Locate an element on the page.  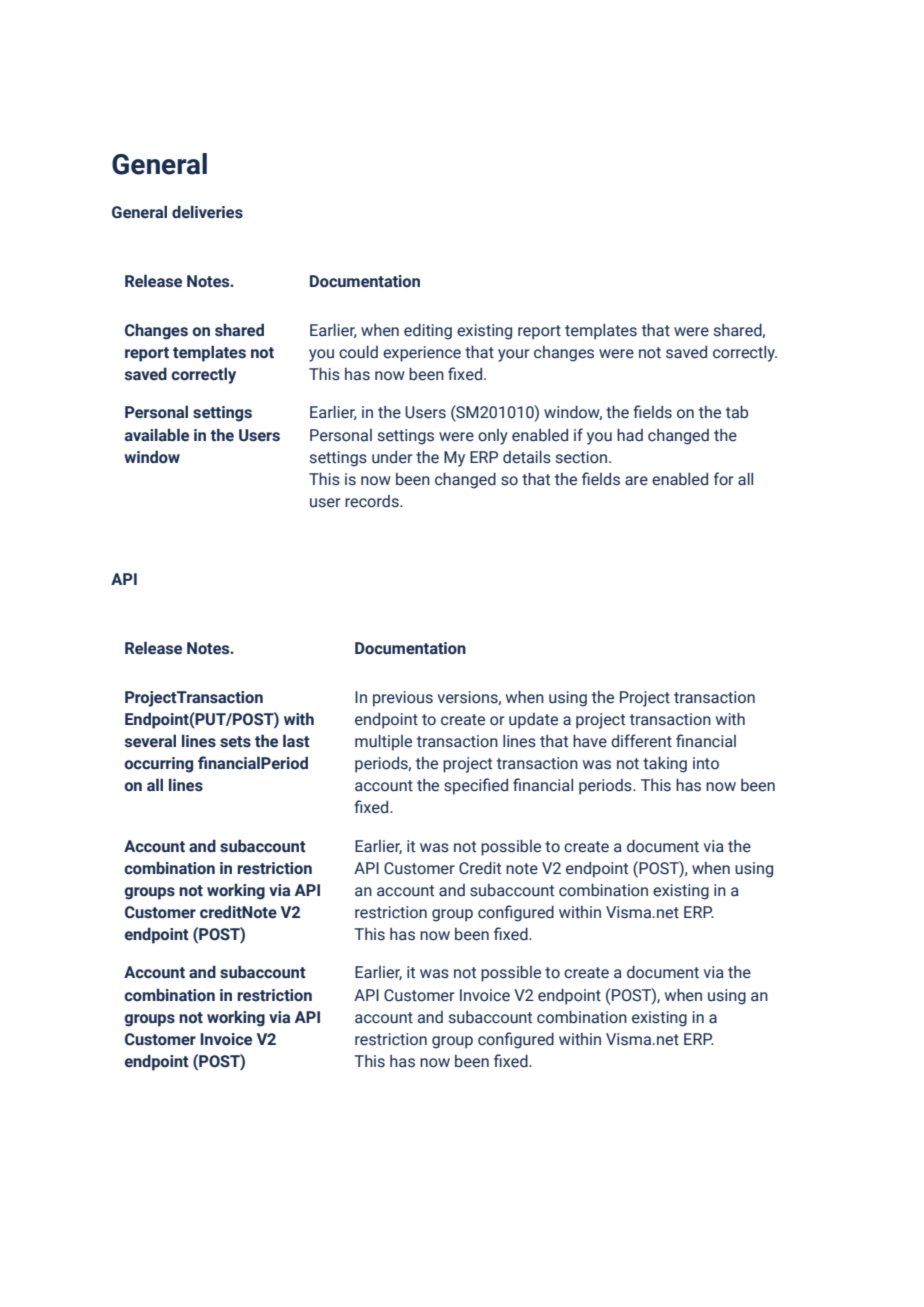
tab is located at coordinates (737, 412).
